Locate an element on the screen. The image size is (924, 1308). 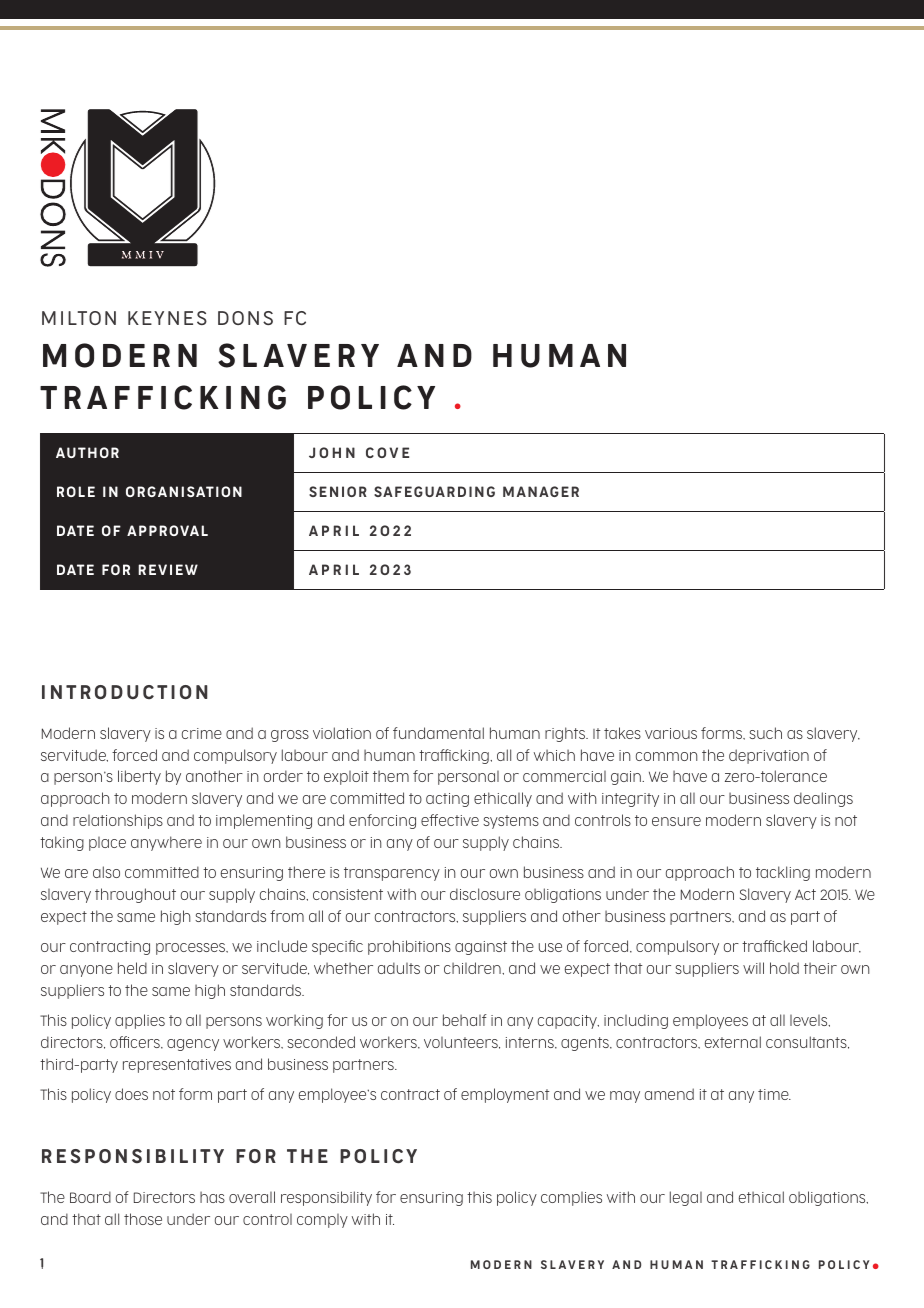
COVE is located at coordinates (387, 452).
